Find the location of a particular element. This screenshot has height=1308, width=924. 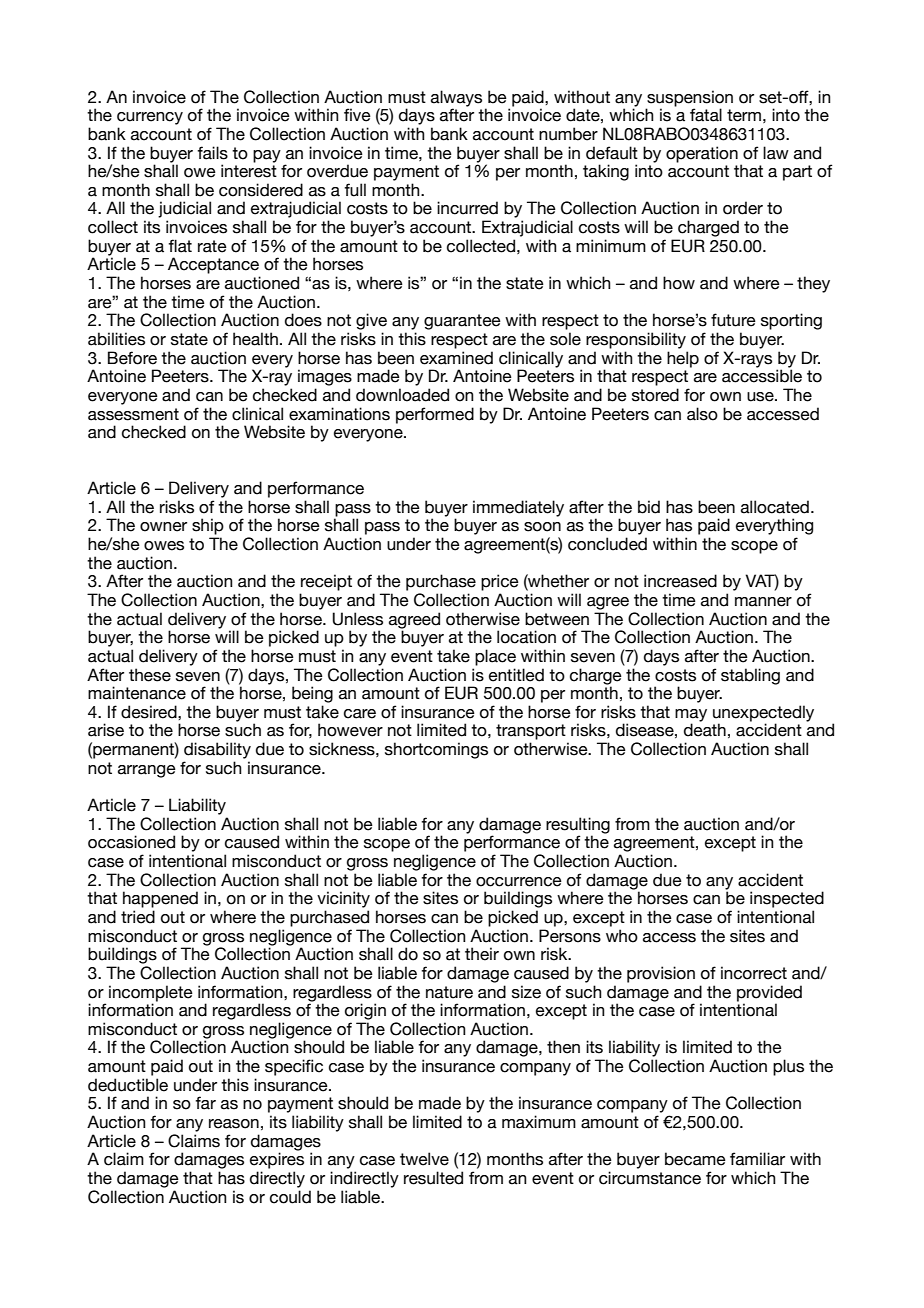

always is located at coordinates (456, 99).
